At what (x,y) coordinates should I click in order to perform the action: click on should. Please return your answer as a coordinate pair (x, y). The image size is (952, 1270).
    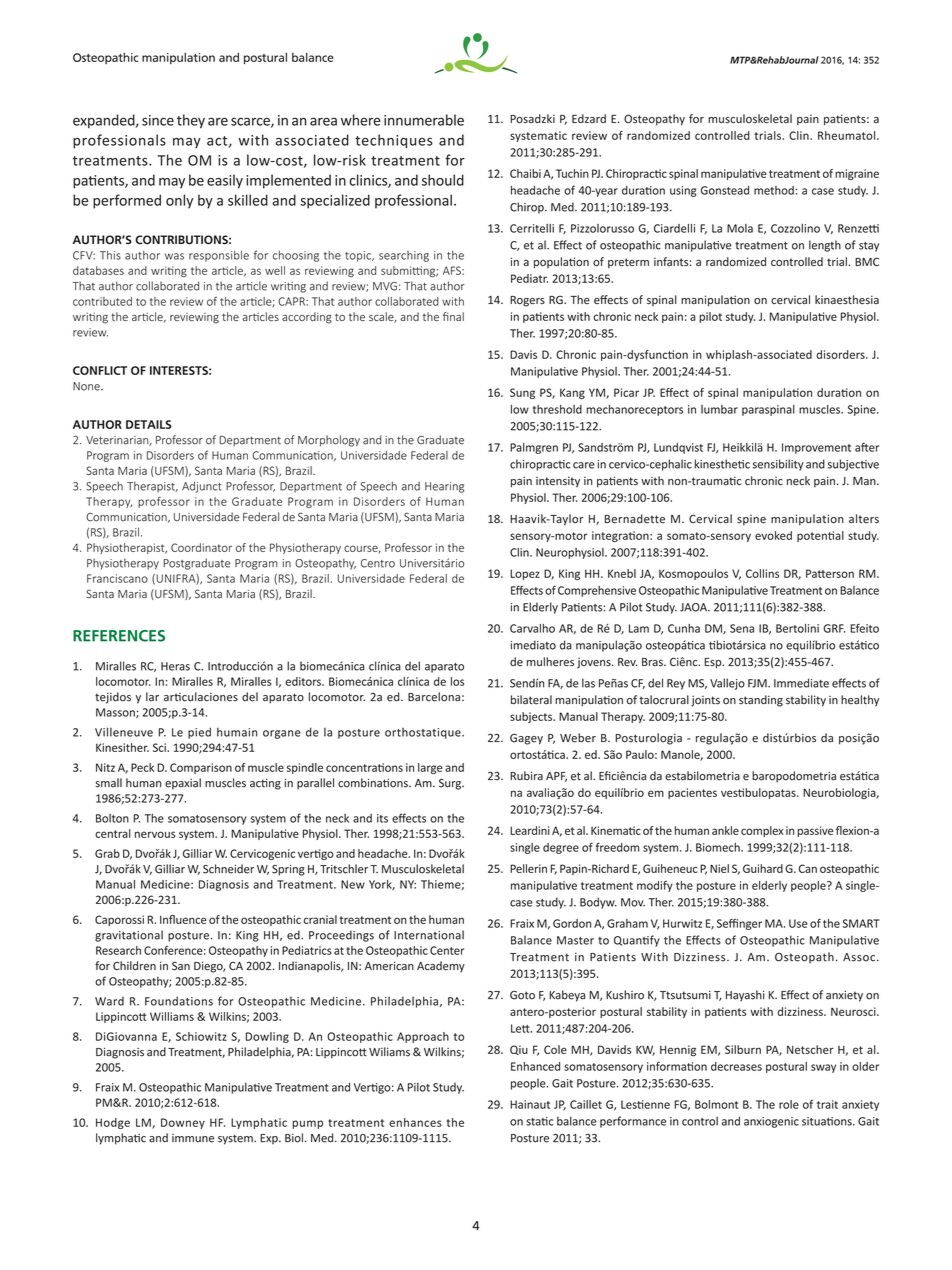
    Looking at the image, I should click on (443, 180).
